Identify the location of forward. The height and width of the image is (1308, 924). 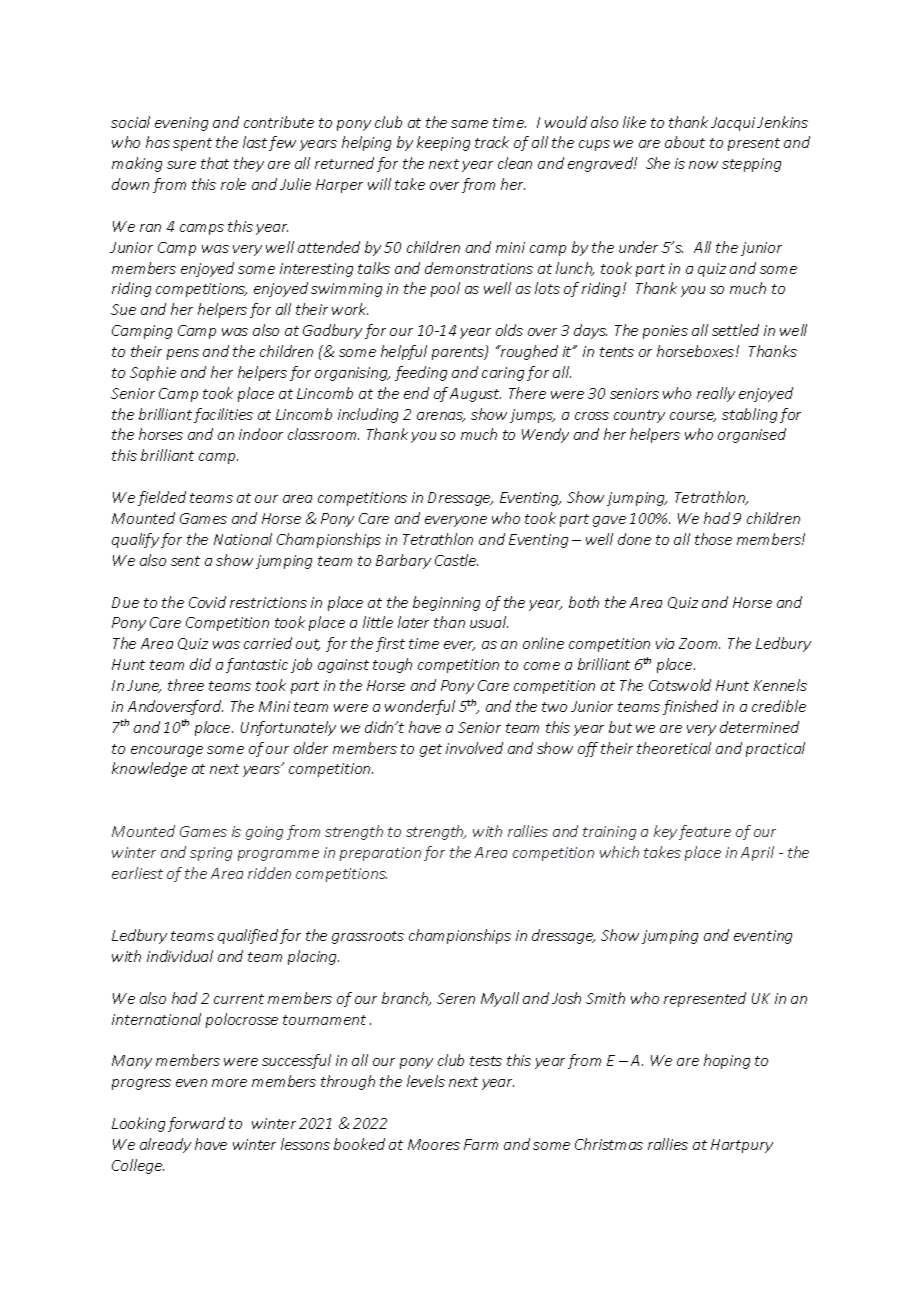
(196, 1124).
